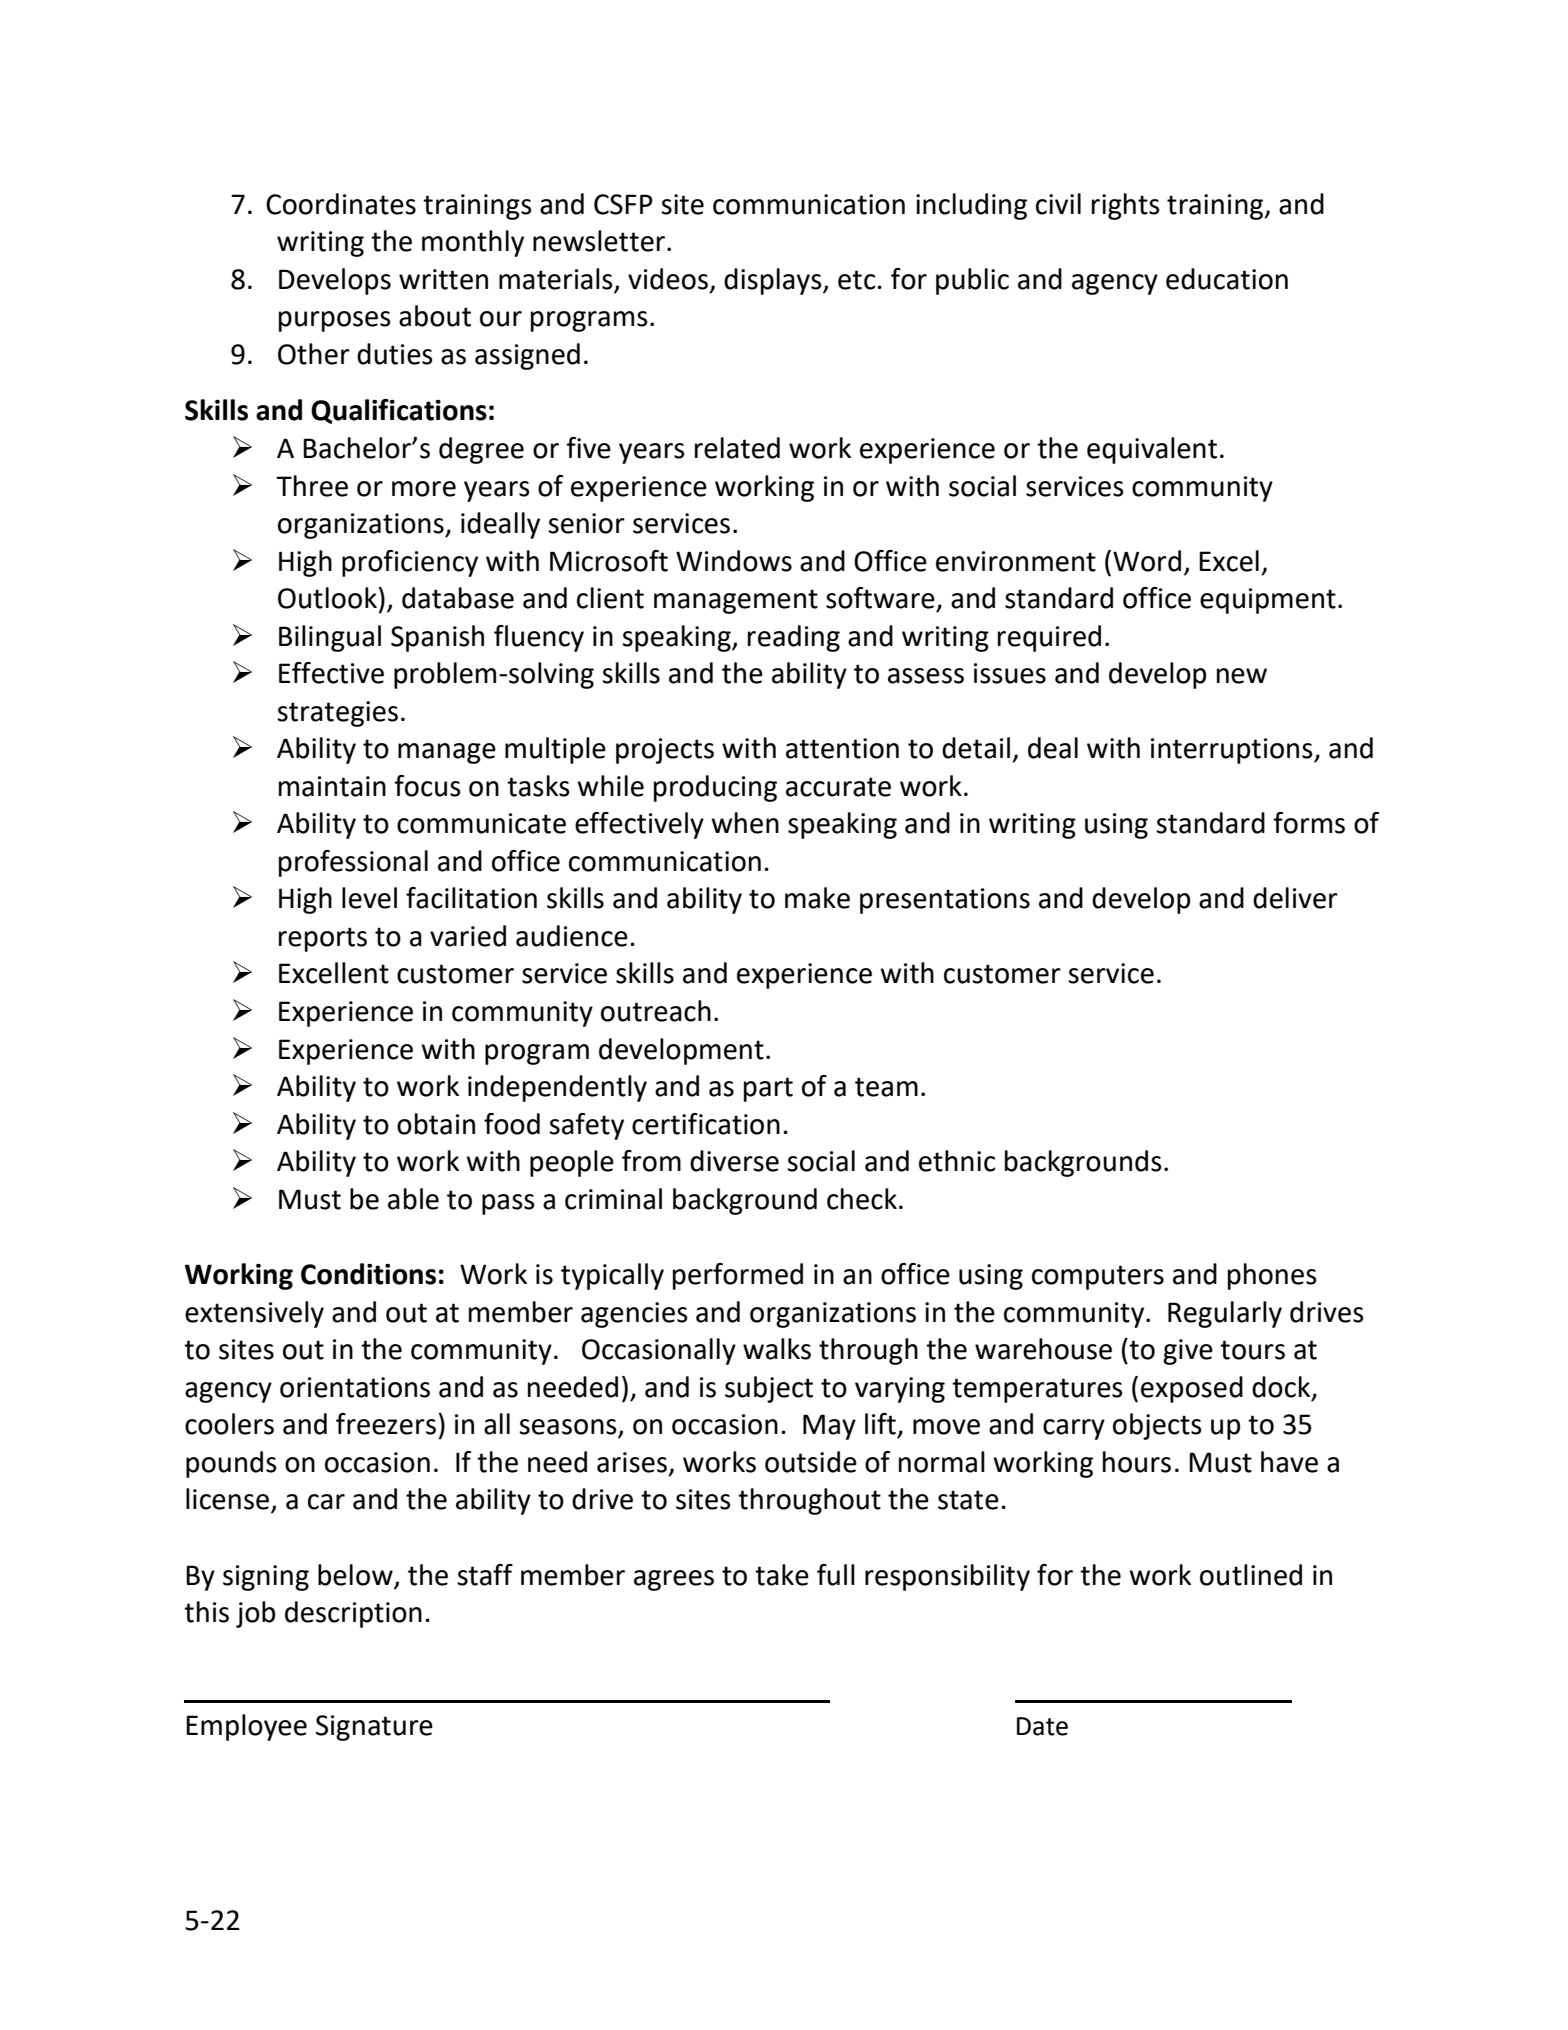 This screenshot has height=2030, width=1568. I want to click on Signature, so click(374, 1728).
